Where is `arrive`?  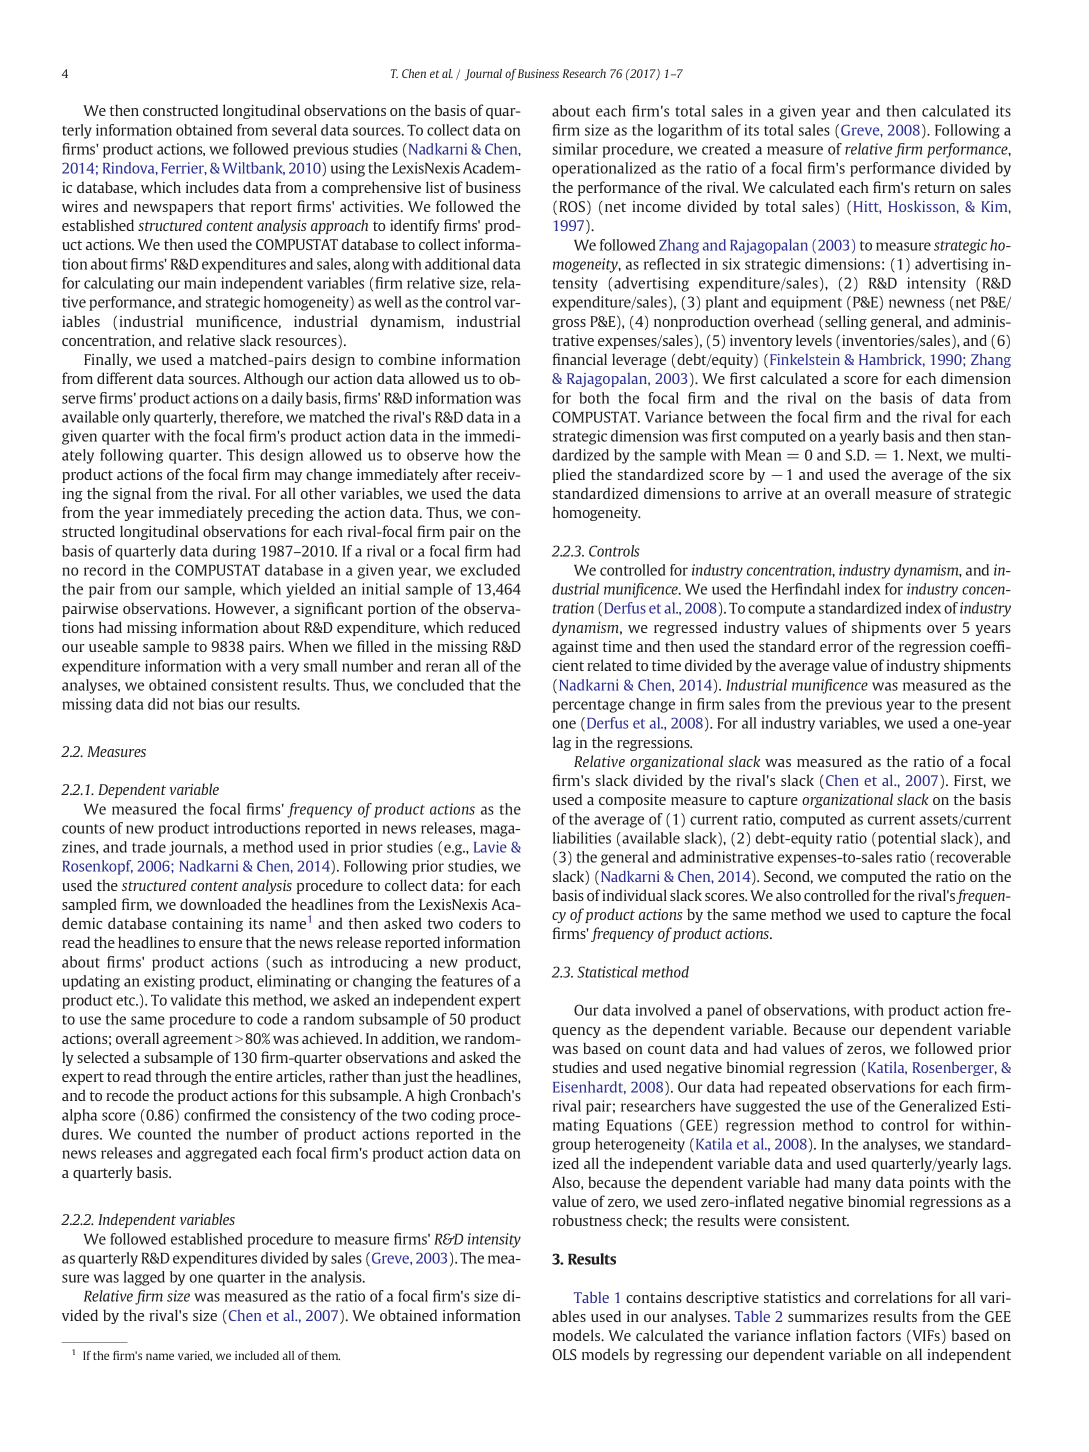
arrive is located at coordinates (762, 493).
